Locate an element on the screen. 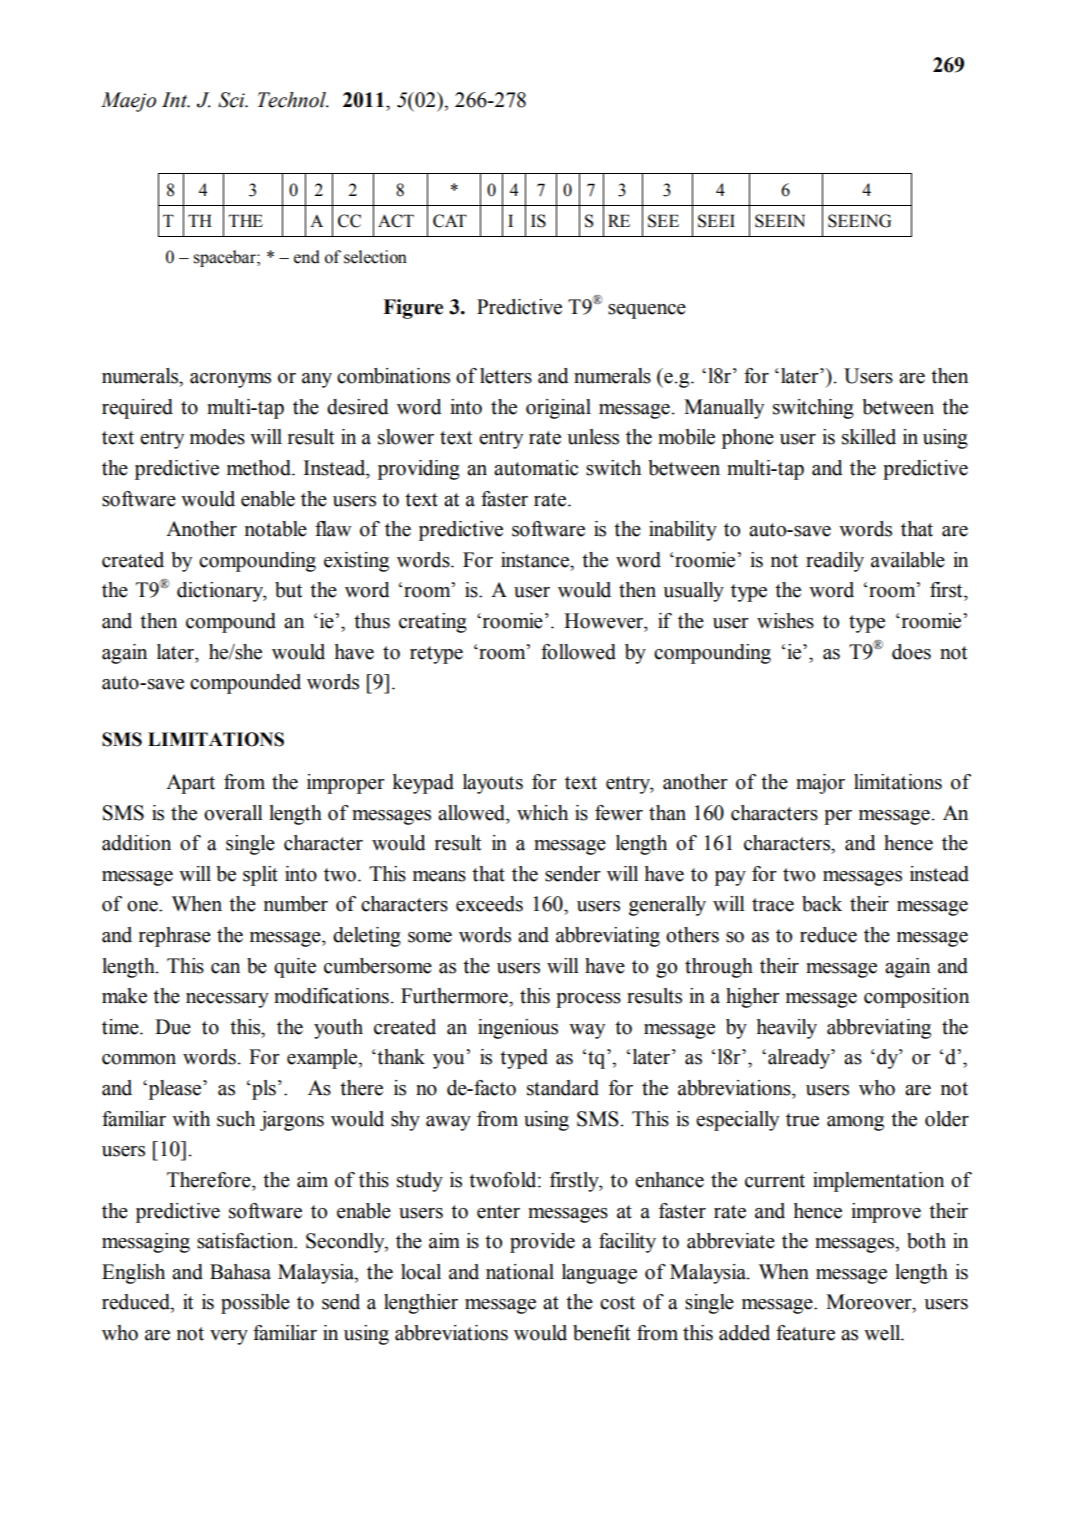 Image resolution: width=1069 pixels, height=1513 pixels. possible is located at coordinates (255, 1304).
